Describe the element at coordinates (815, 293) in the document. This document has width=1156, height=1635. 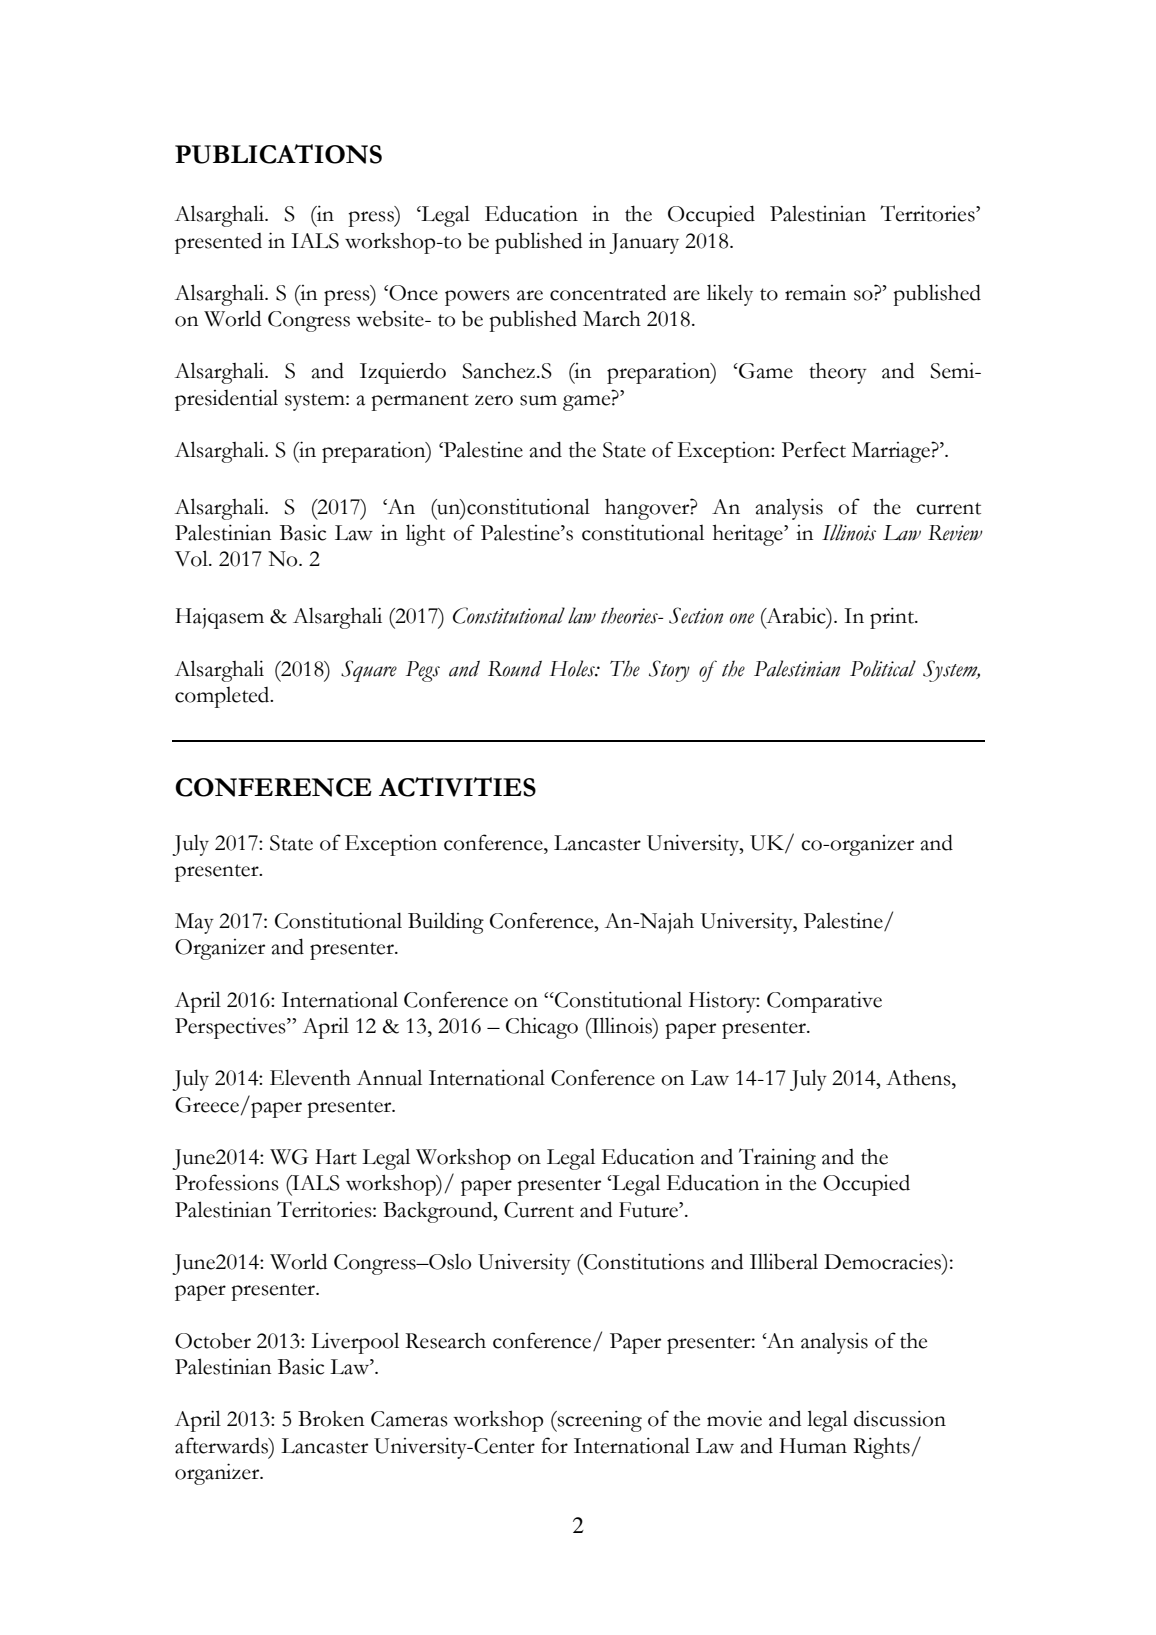
I see `remain` at that location.
